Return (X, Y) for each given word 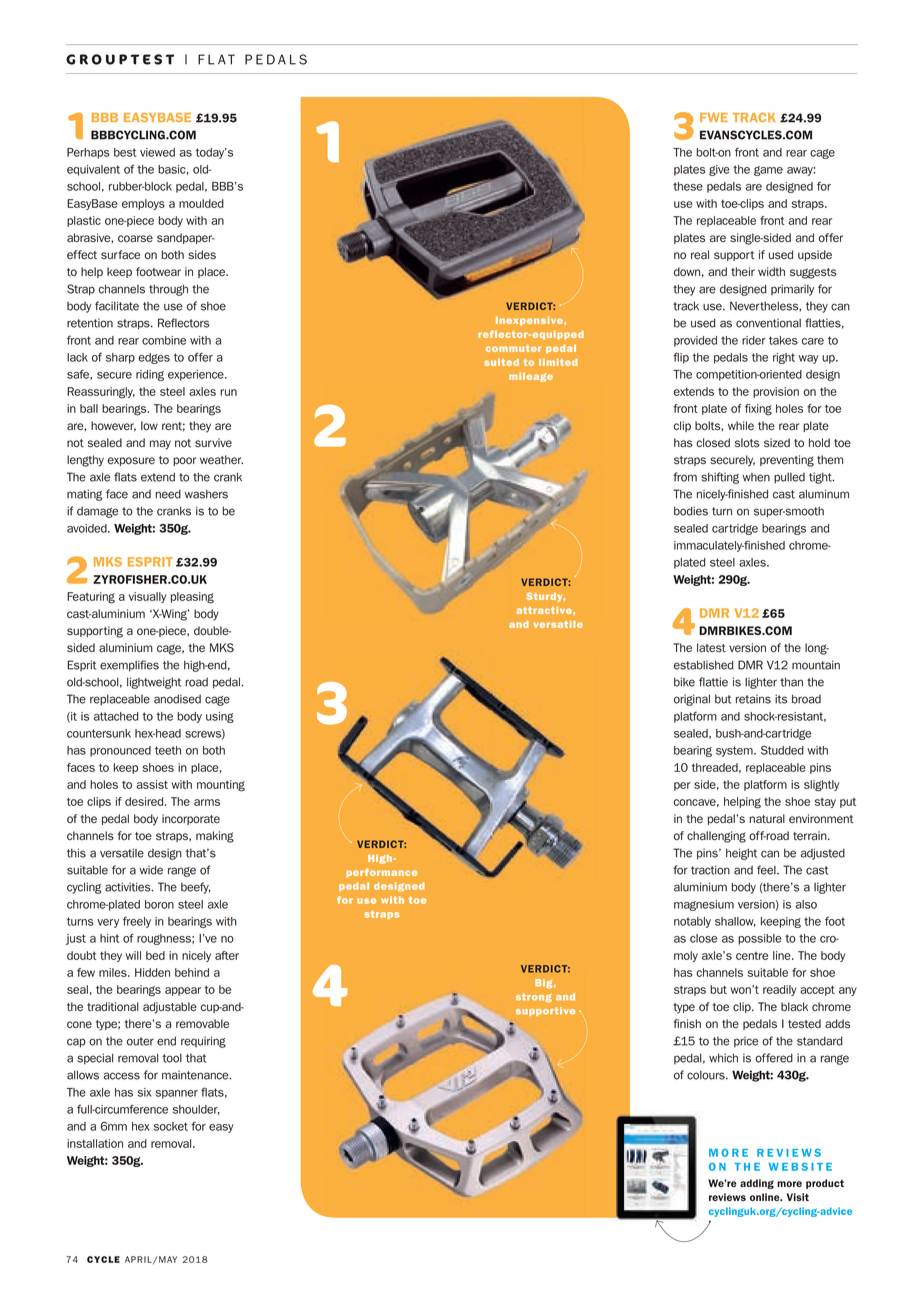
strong (534, 997)
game (768, 171)
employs (143, 204)
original (692, 700)
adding (757, 1184)
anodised (177, 699)
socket (171, 1126)
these (688, 186)
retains (753, 699)
